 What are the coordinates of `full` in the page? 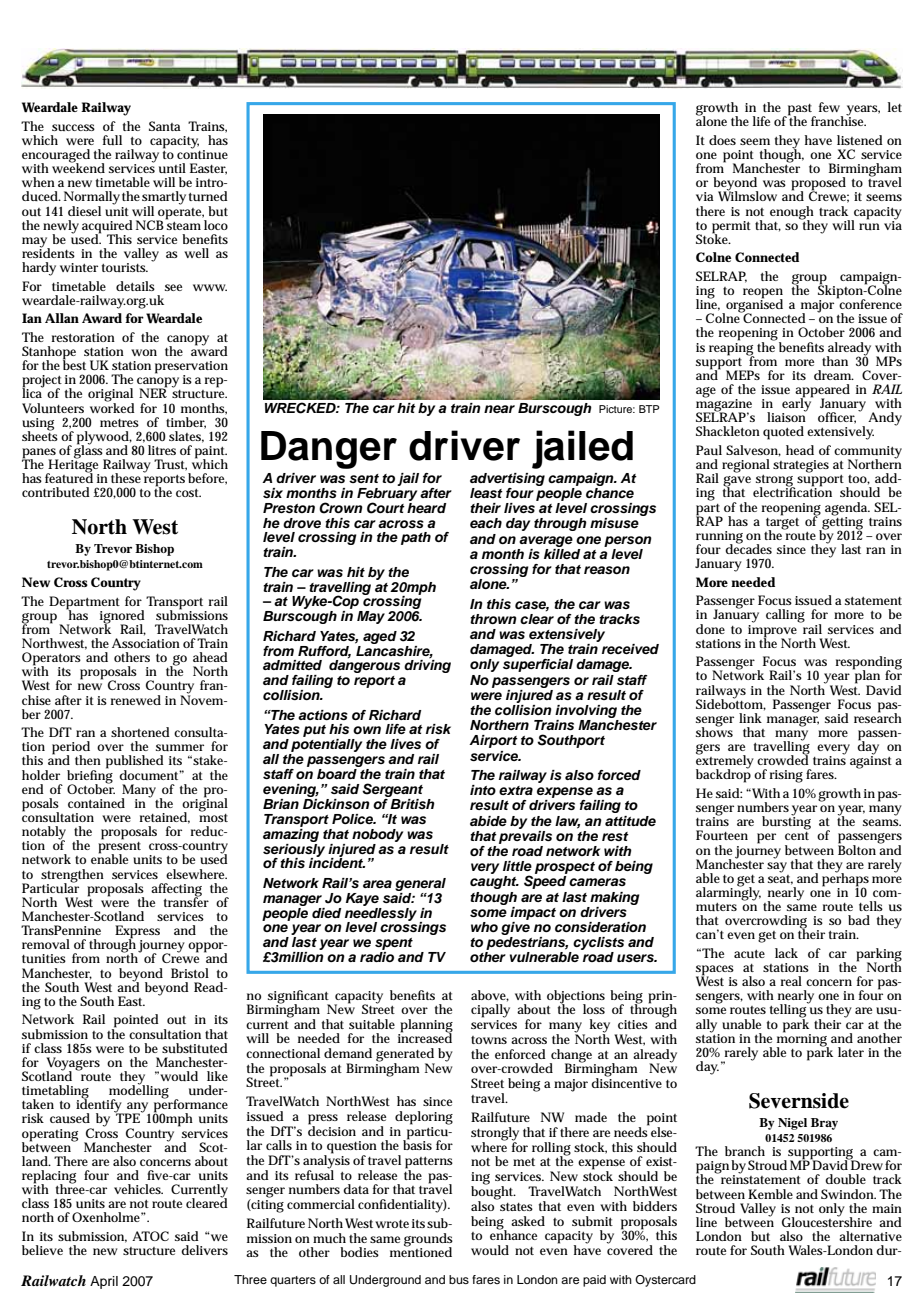 It's located at (112, 140).
